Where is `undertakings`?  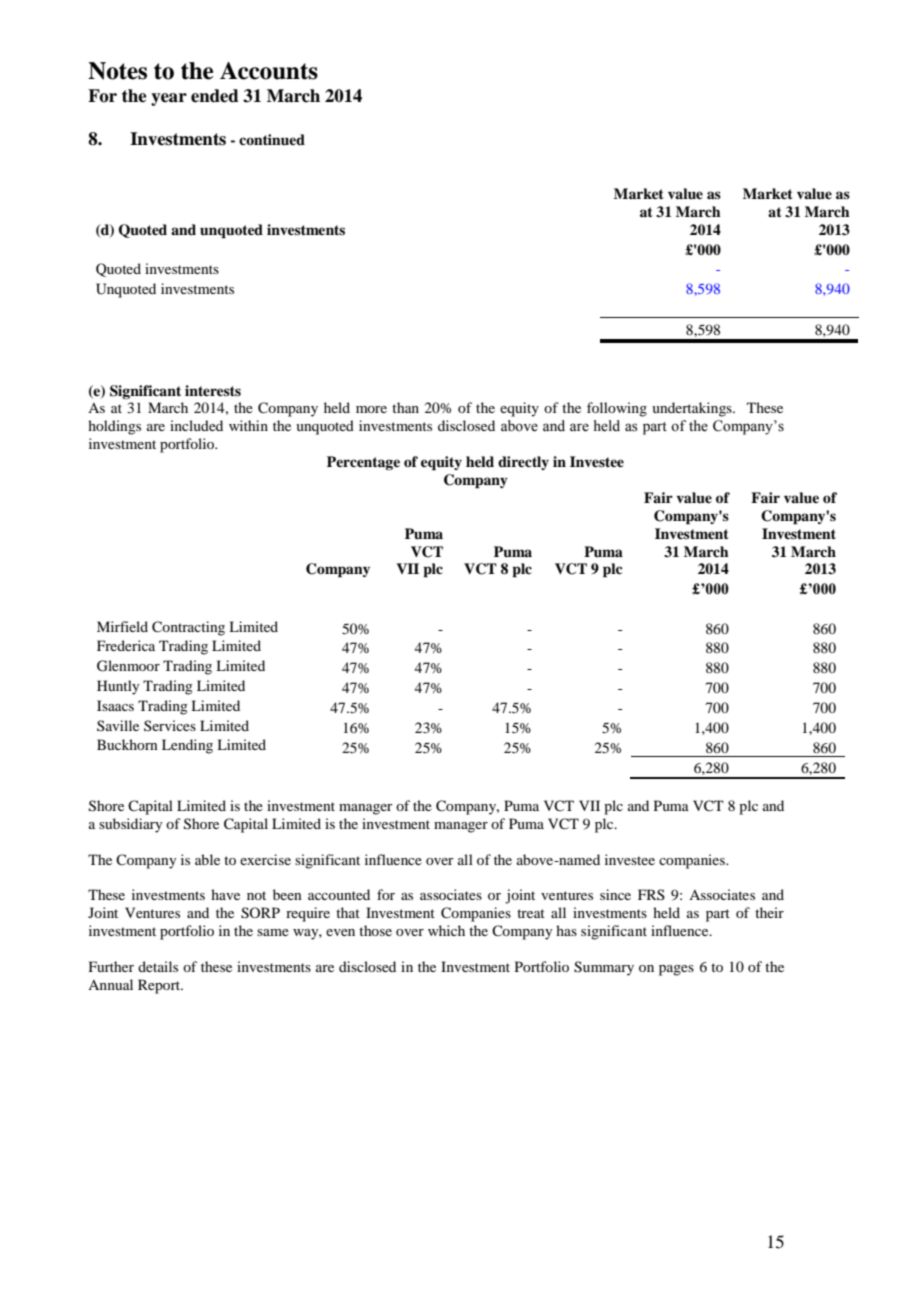
undertakings is located at coordinates (693, 409).
